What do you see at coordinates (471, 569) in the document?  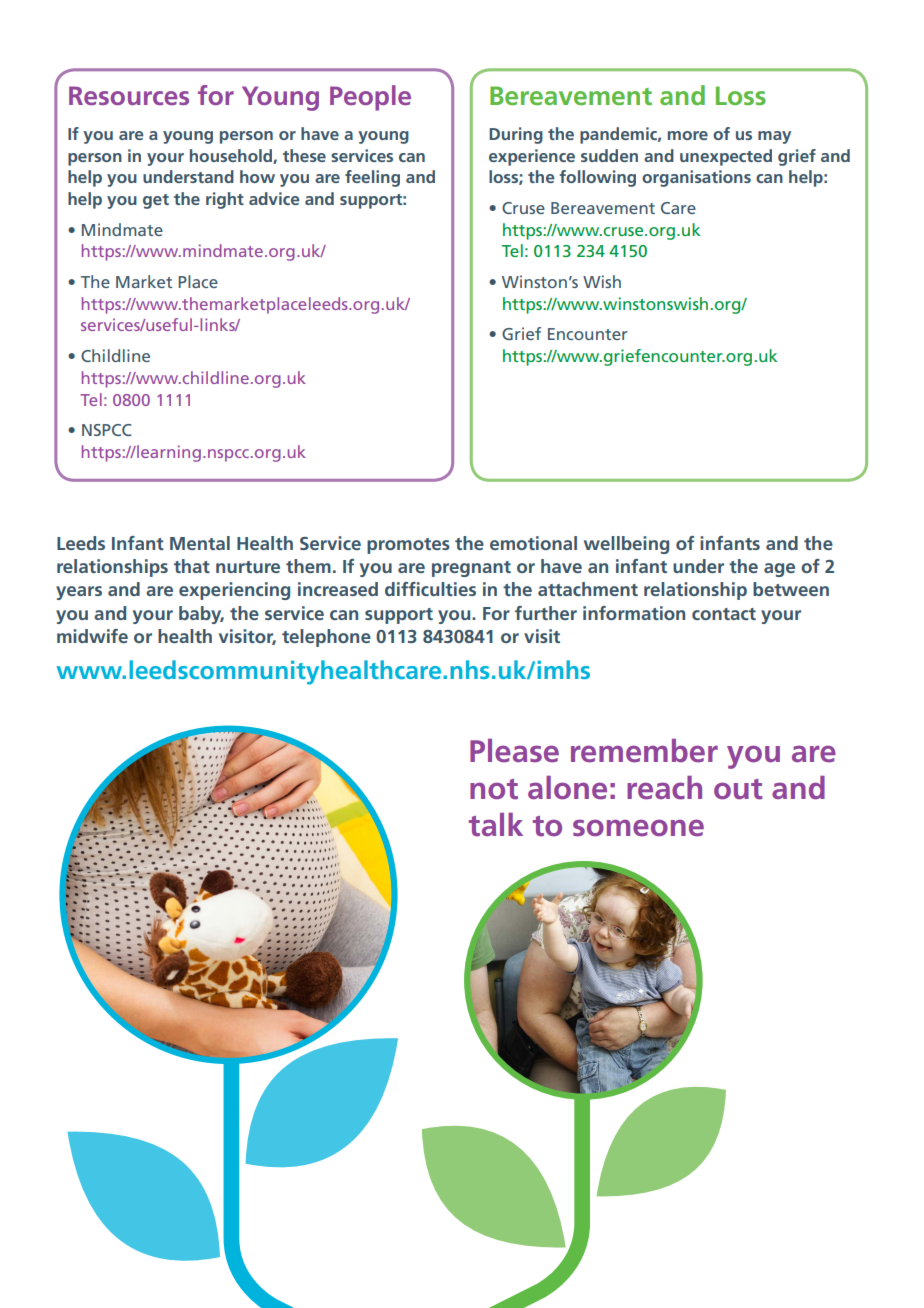 I see `pregnant` at bounding box center [471, 569].
